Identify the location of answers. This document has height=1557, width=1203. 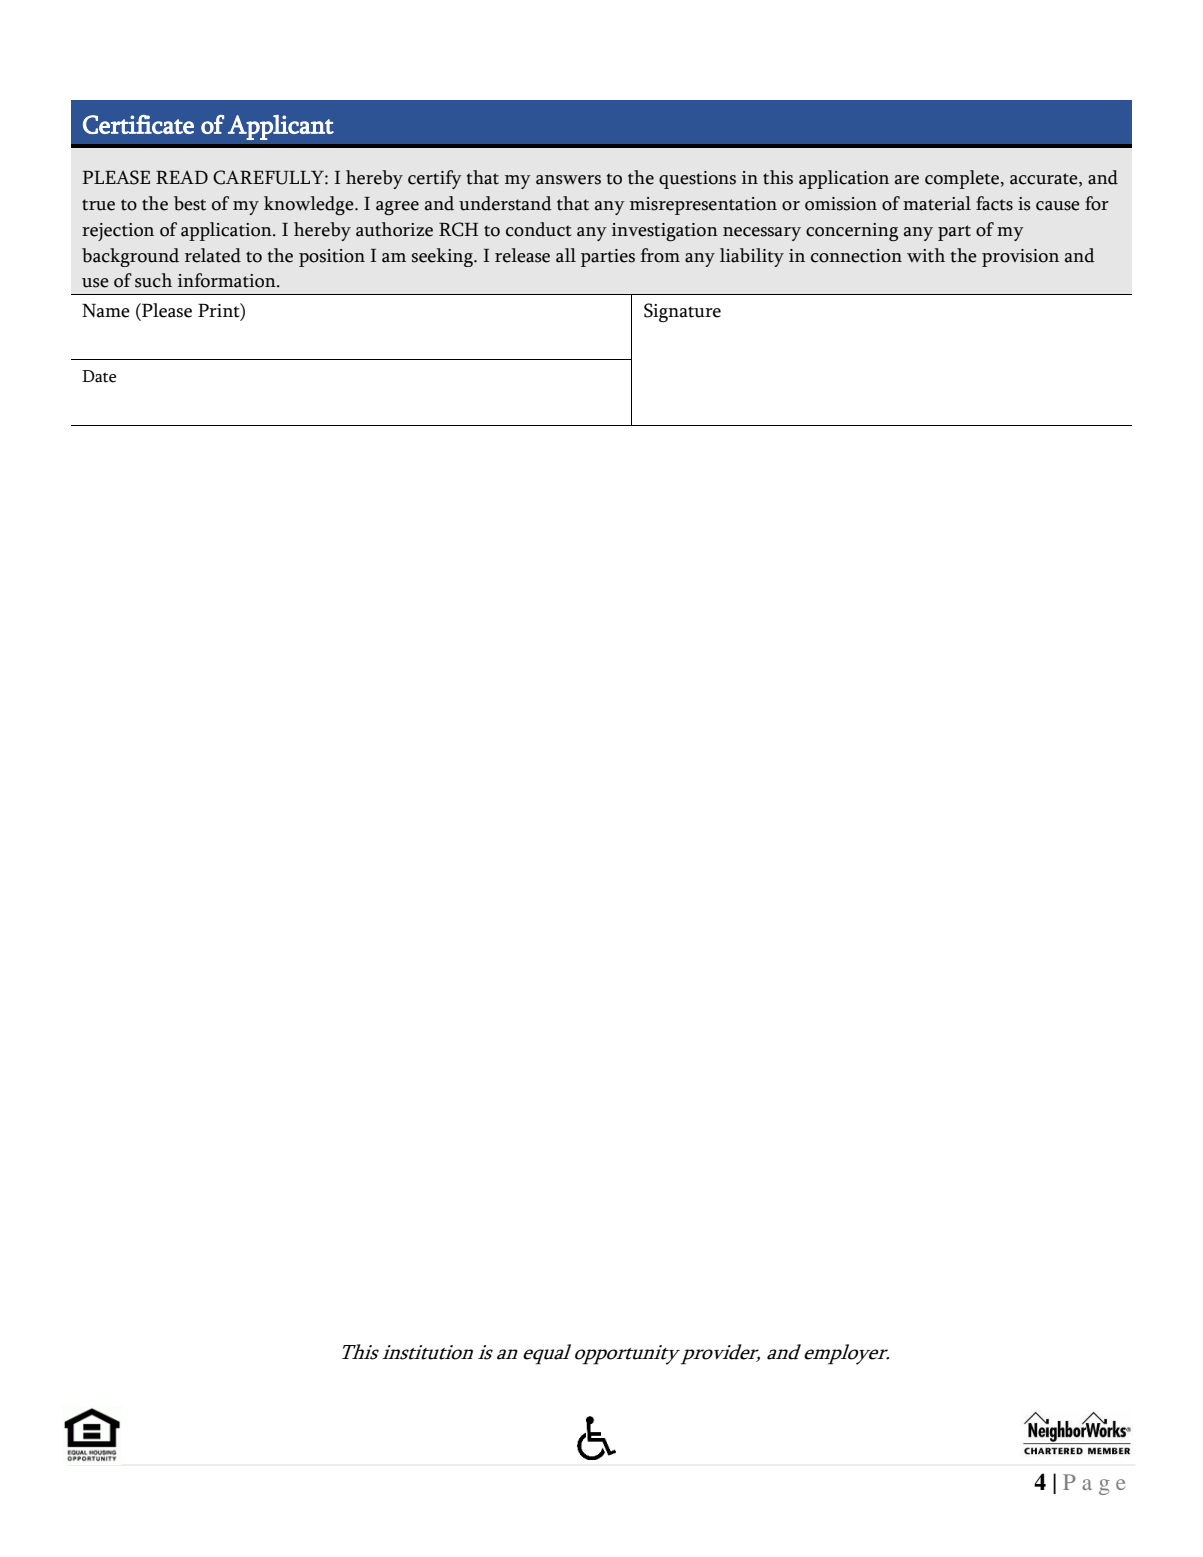
(568, 180).
